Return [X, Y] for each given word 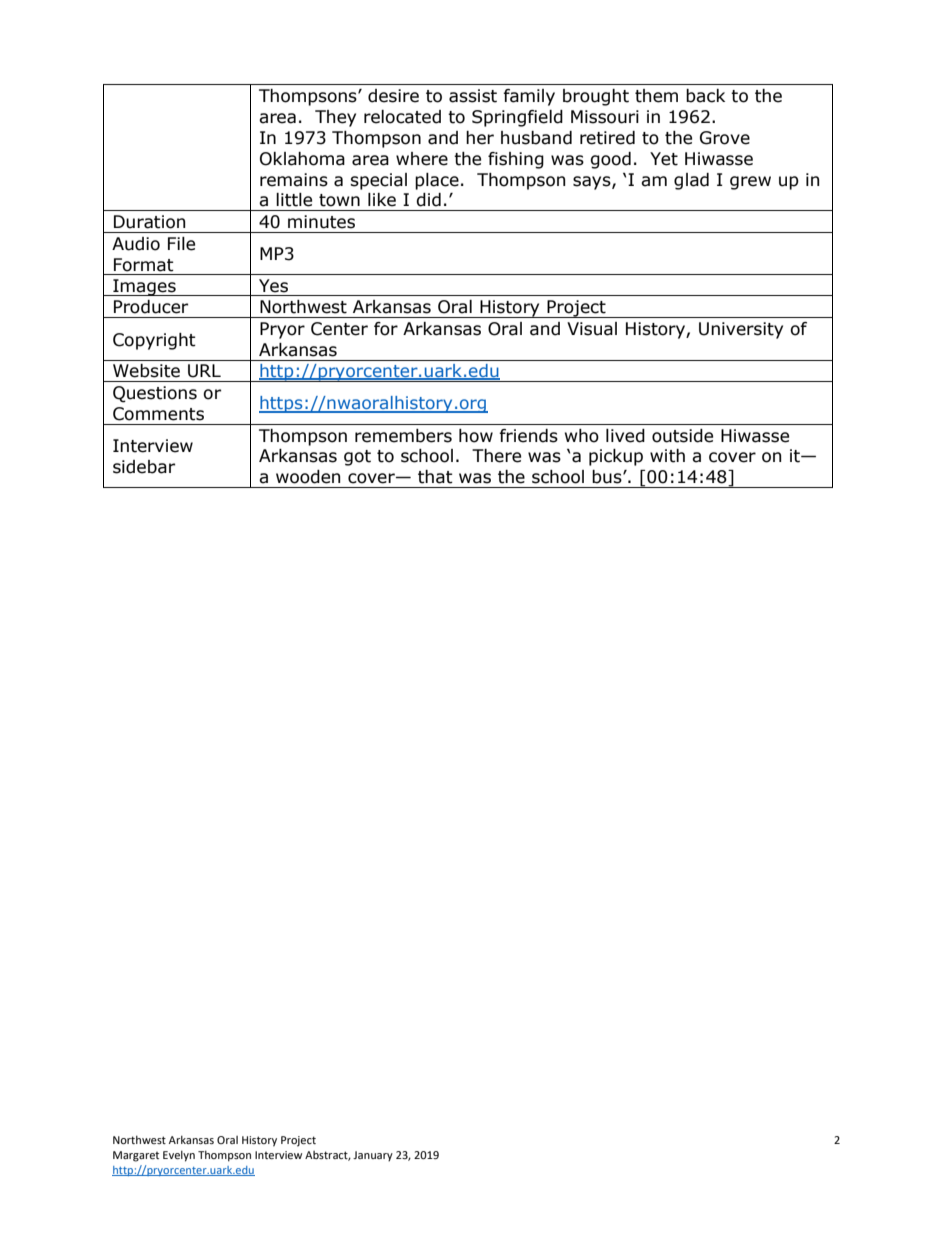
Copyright [154, 341]
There [496, 456]
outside [682, 436]
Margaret [136, 1156]
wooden [308, 477]
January [373, 1156]
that [435, 477]
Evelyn [179, 1156]
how [476, 436]
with [667, 456]
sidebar [144, 467]
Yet [664, 159]
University [741, 330]
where [422, 159]
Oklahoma [302, 159]
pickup [616, 457]
